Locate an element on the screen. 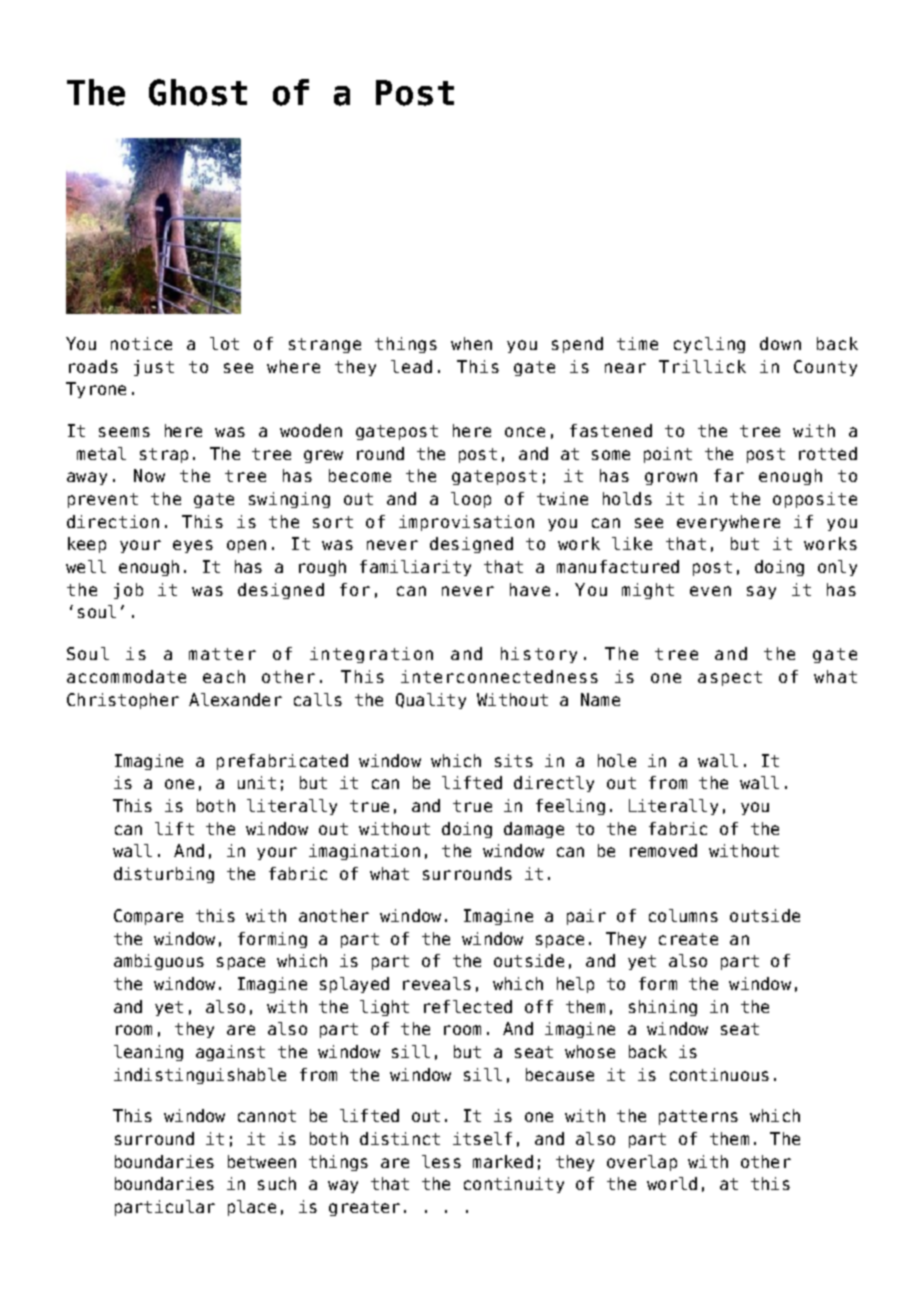 The image size is (924, 1308). down is located at coordinates (780, 343).
